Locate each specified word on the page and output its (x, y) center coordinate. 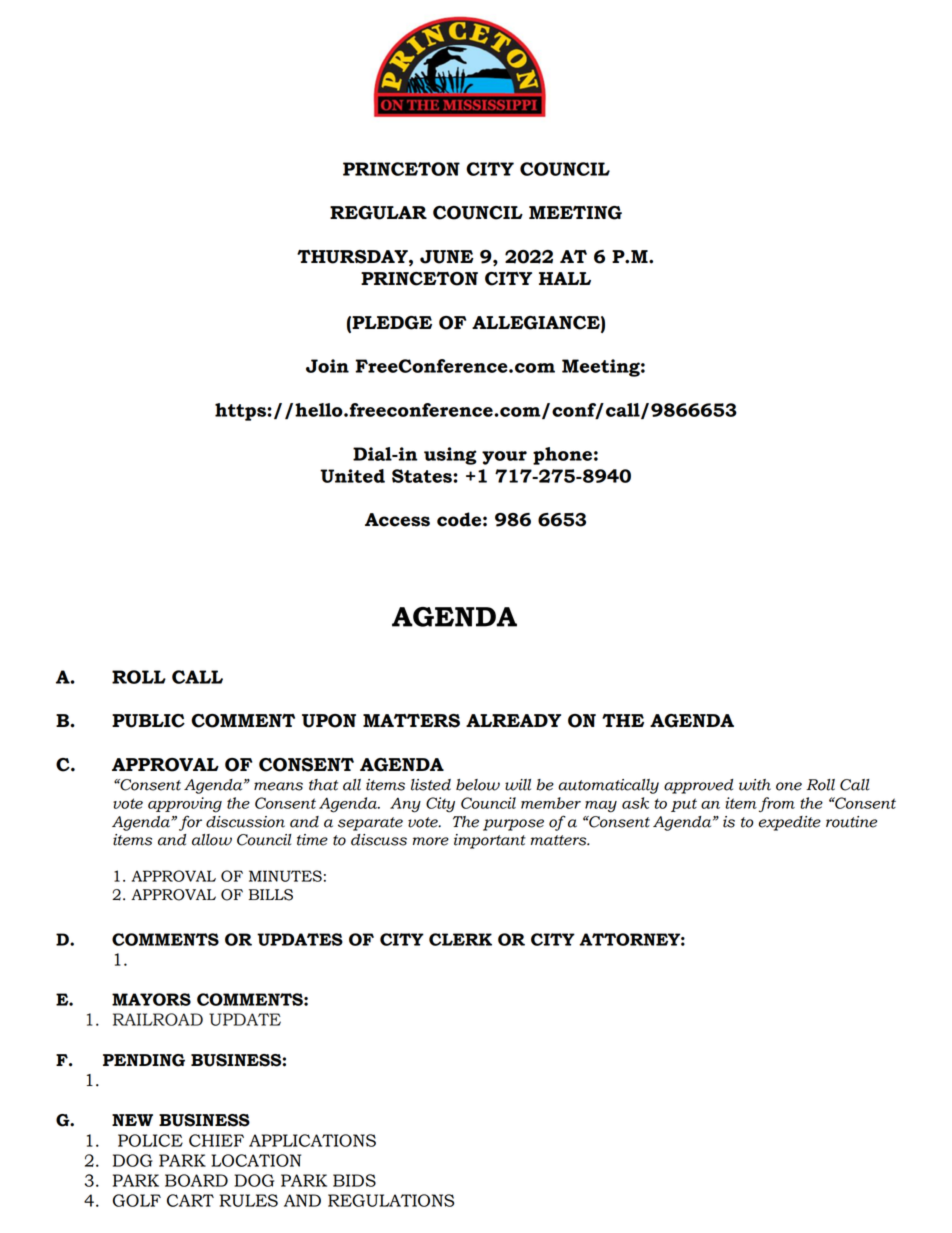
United (352, 476)
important (490, 841)
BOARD (196, 1180)
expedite (790, 823)
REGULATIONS (391, 1200)
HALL (565, 278)
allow (212, 840)
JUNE (447, 257)
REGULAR (378, 213)
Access (397, 520)
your (504, 458)
